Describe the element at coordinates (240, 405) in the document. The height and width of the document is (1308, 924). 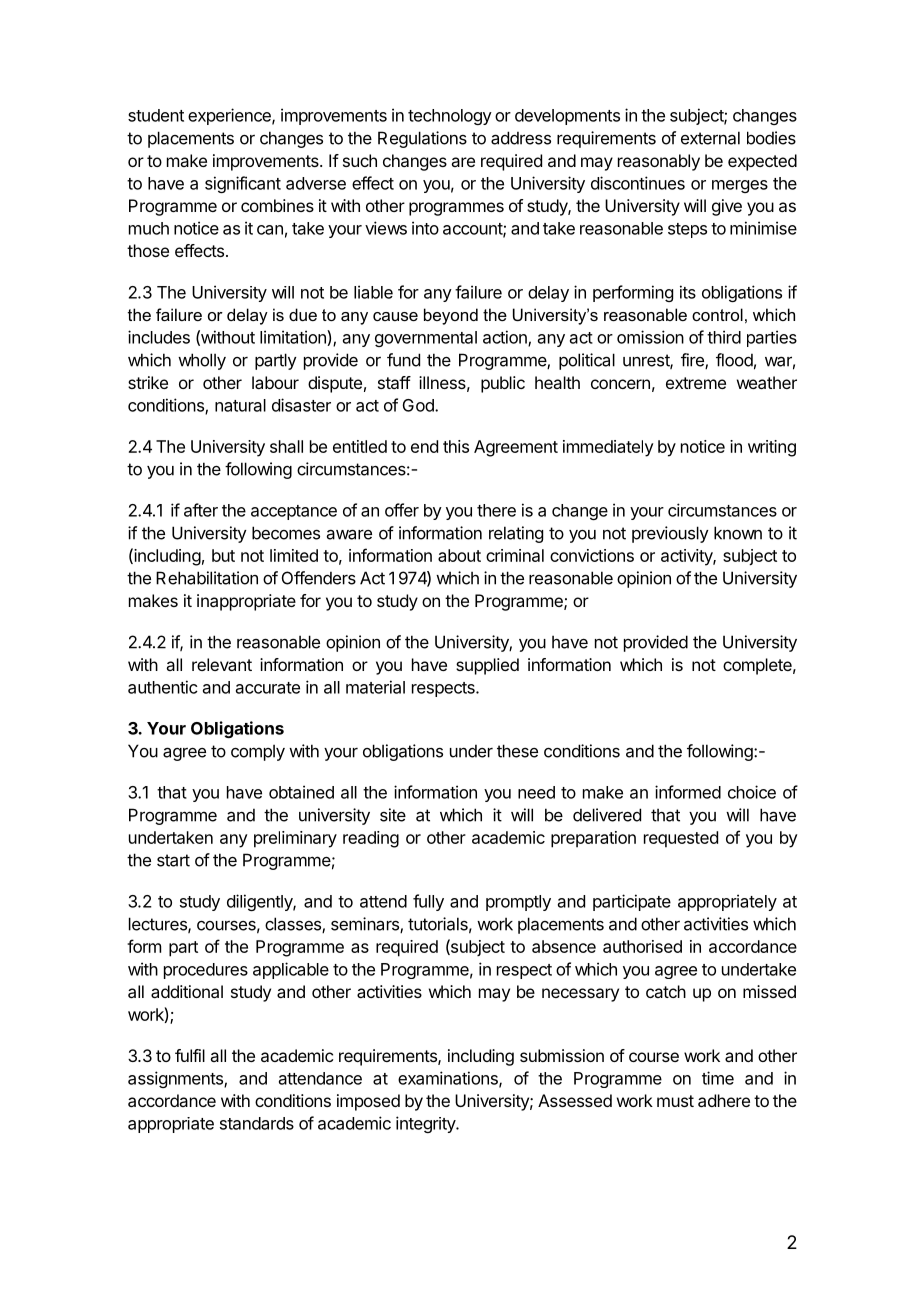
I see `natural` at that location.
